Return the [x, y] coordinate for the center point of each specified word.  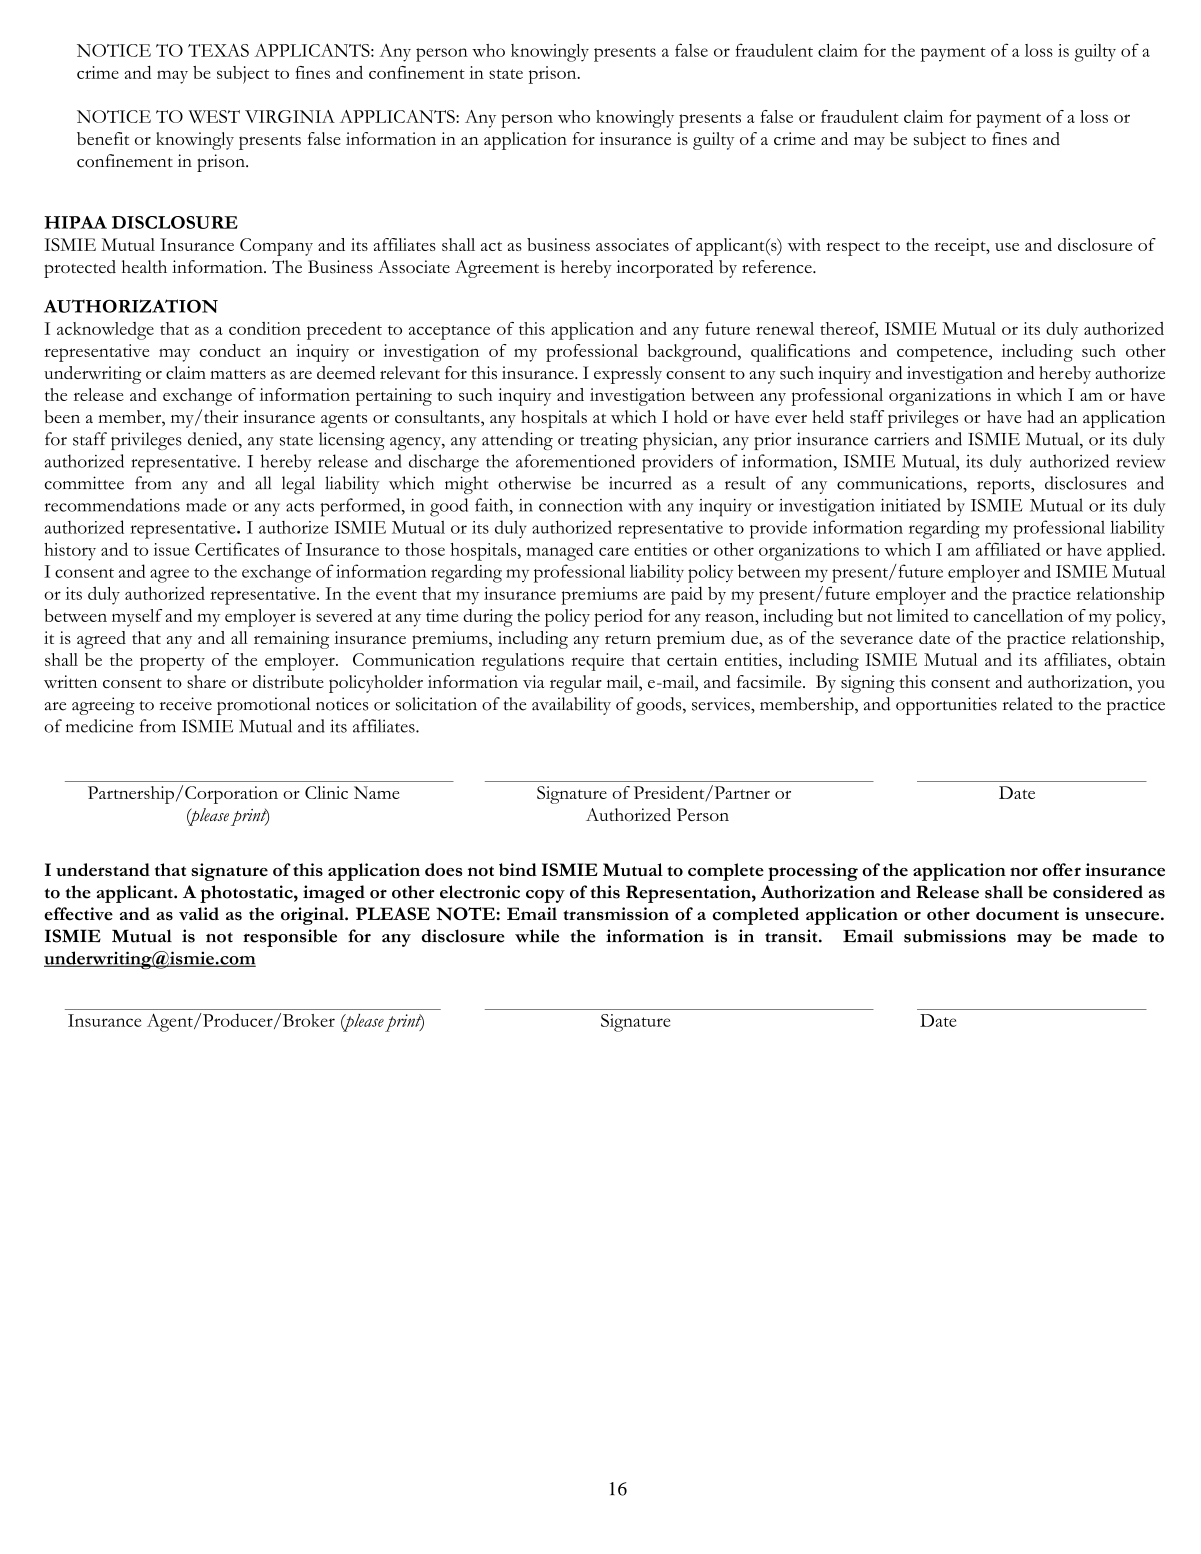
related [1028, 704]
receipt [961, 247]
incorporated [664, 269]
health [144, 266]
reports [1004, 487]
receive [186, 704]
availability [571, 706]
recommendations [112, 505]
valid [199, 913]
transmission [616, 914]
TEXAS [218, 50]
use [1007, 247]
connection [581, 505]
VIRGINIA [290, 116]
